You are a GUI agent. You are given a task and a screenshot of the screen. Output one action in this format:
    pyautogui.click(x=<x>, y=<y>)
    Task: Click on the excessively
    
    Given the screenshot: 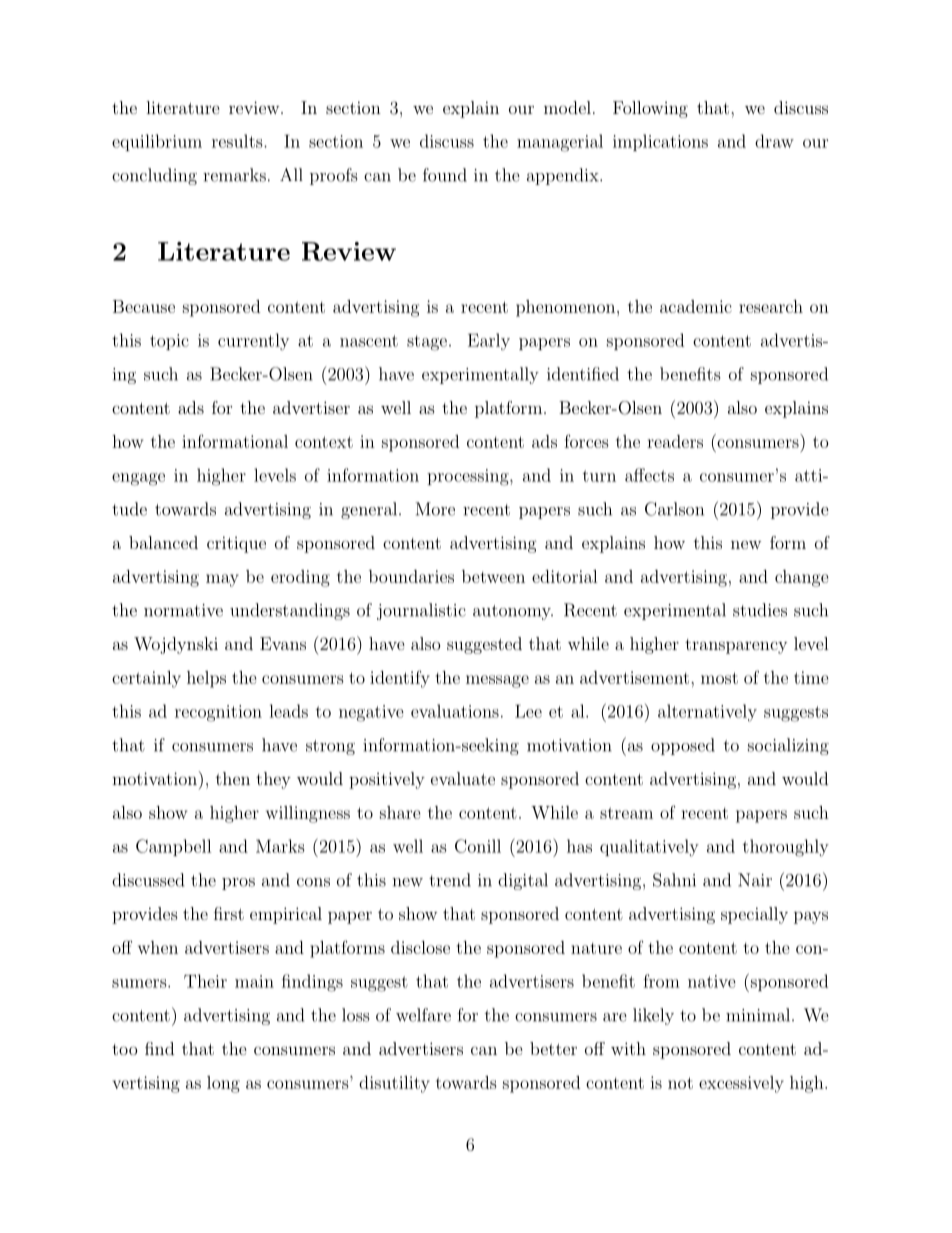 What is the action you would take?
    pyautogui.click(x=741, y=1084)
